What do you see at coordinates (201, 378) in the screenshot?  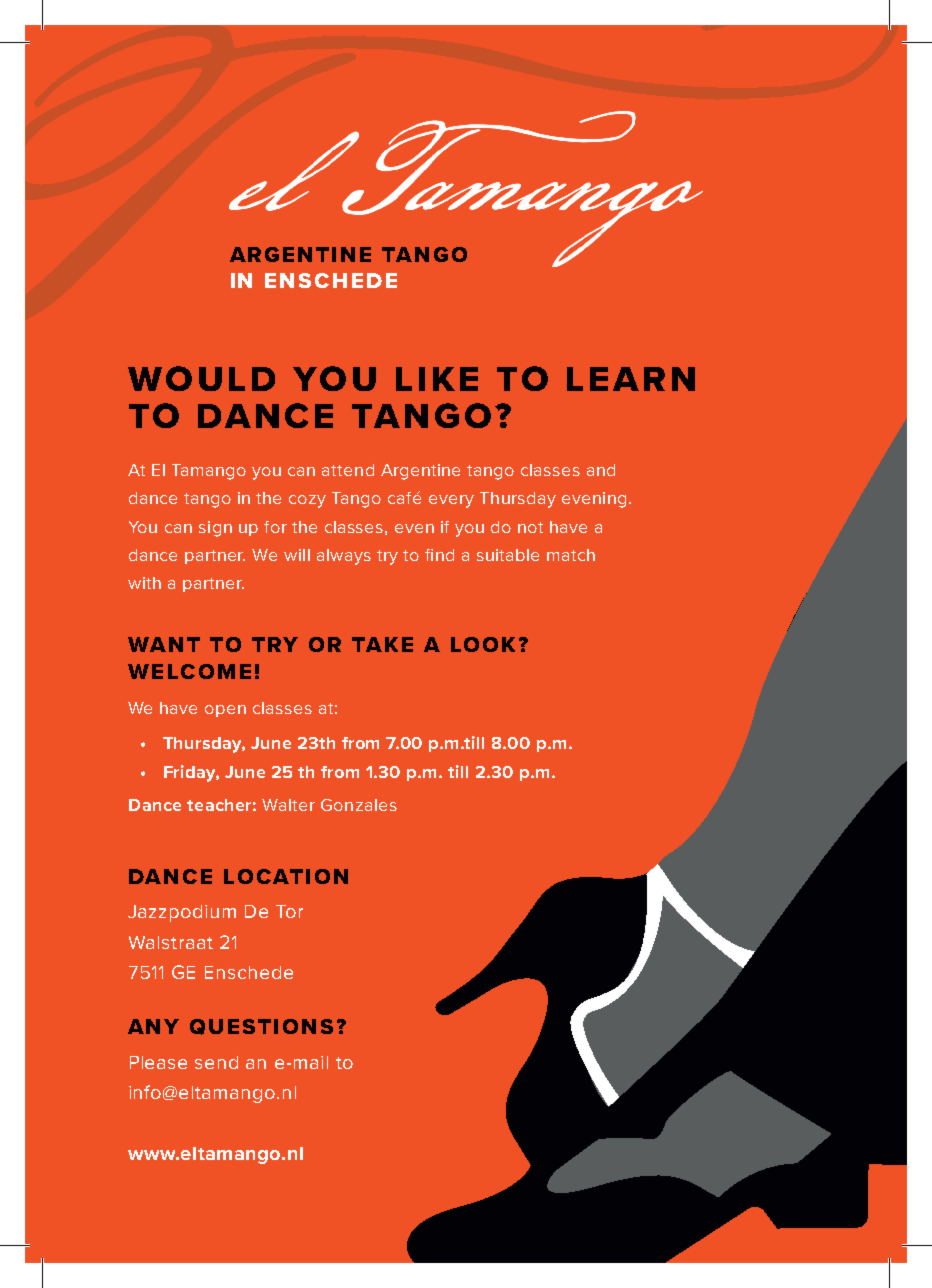 I see `WOULD` at bounding box center [201, 378].
